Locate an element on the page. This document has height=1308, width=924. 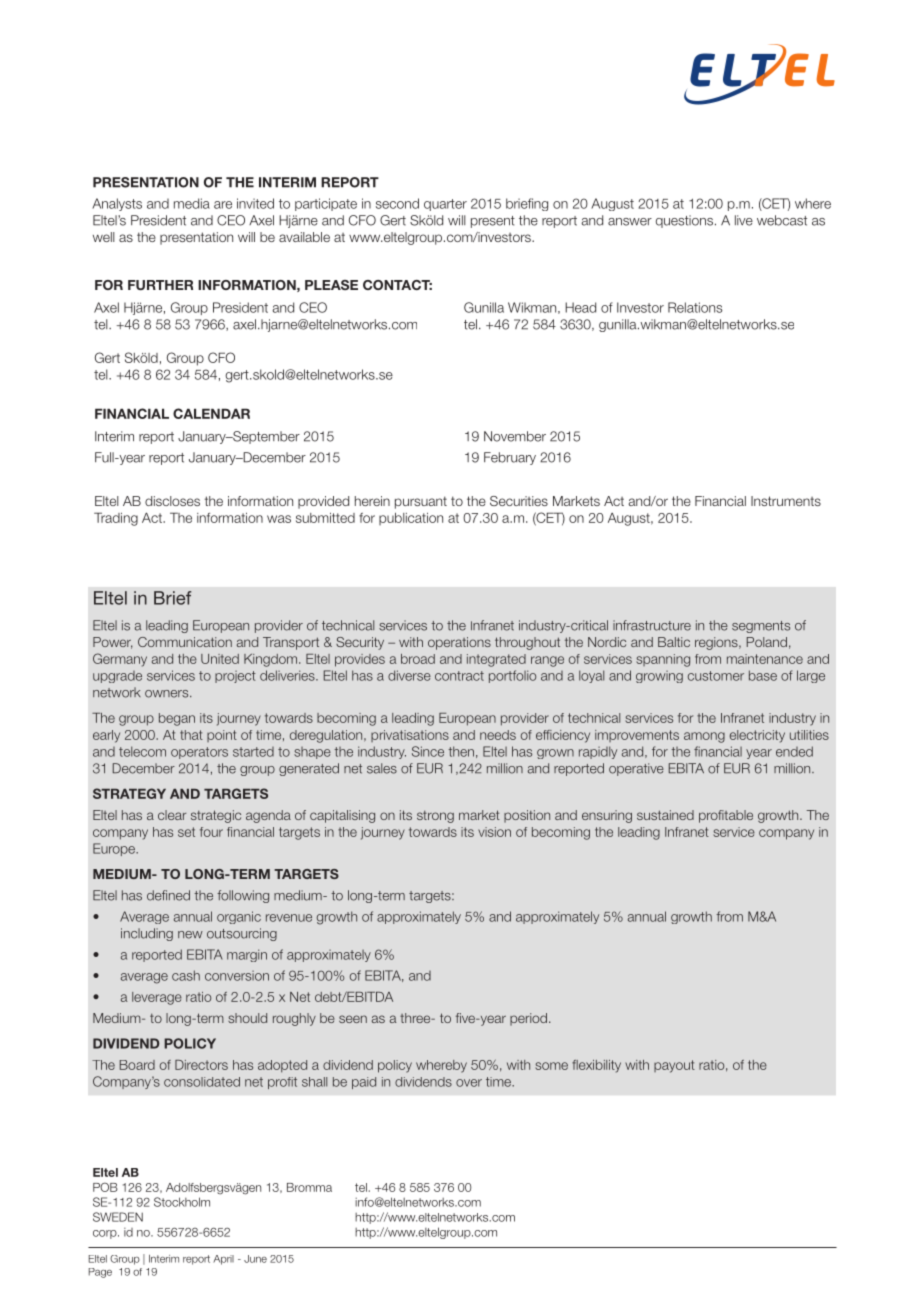
vision is located at coordinates (494, 832).
